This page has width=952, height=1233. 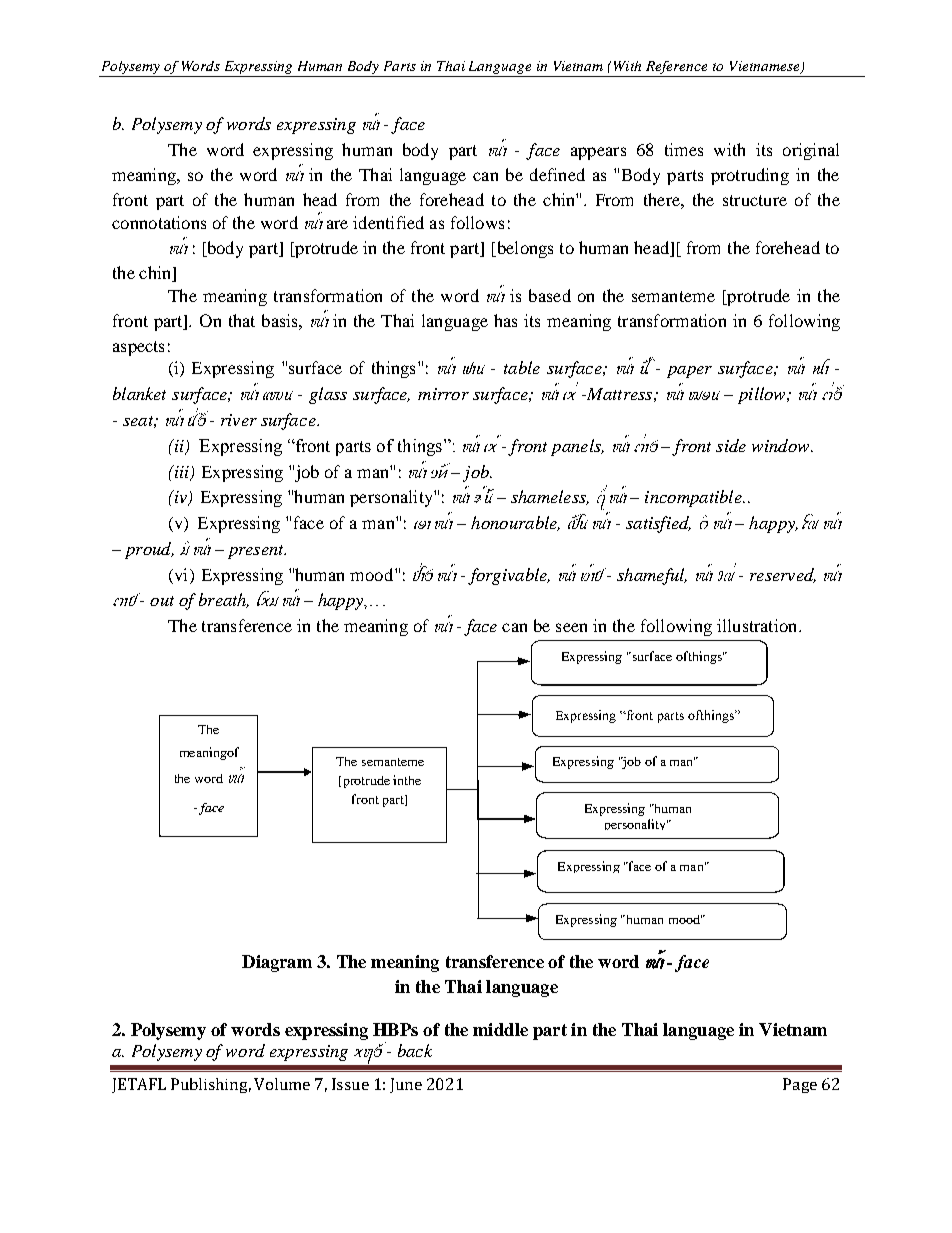 I want to click on Reference, so click(x=676, y=67).
